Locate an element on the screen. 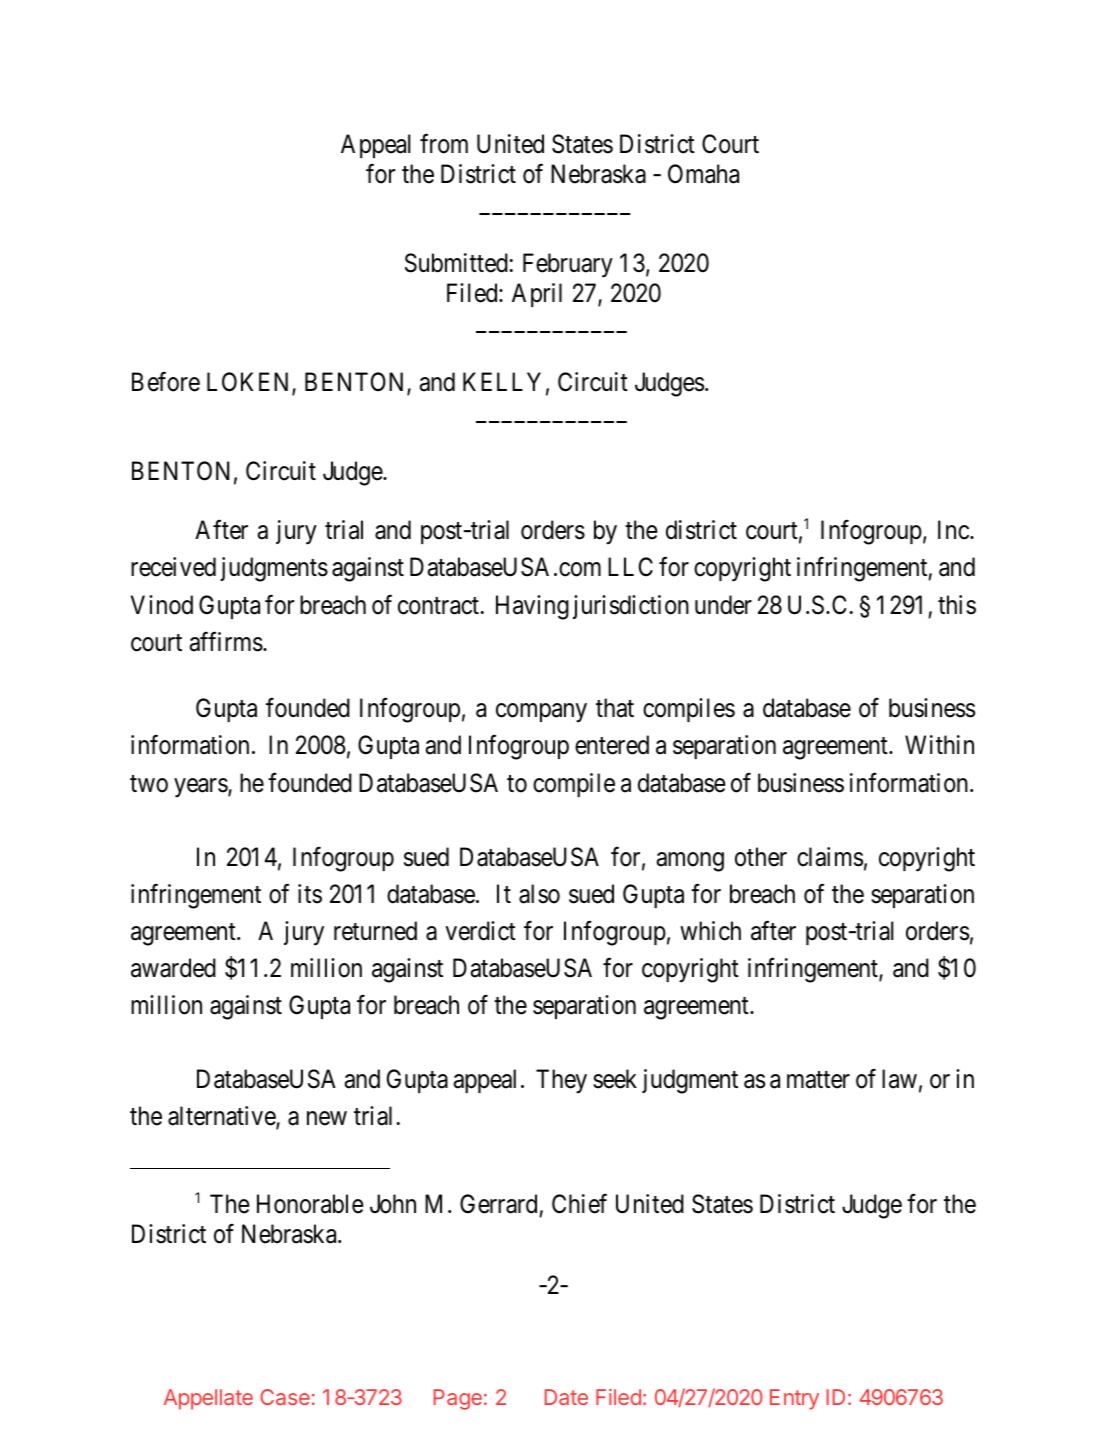  Having is located at coordinates (532, 607).
